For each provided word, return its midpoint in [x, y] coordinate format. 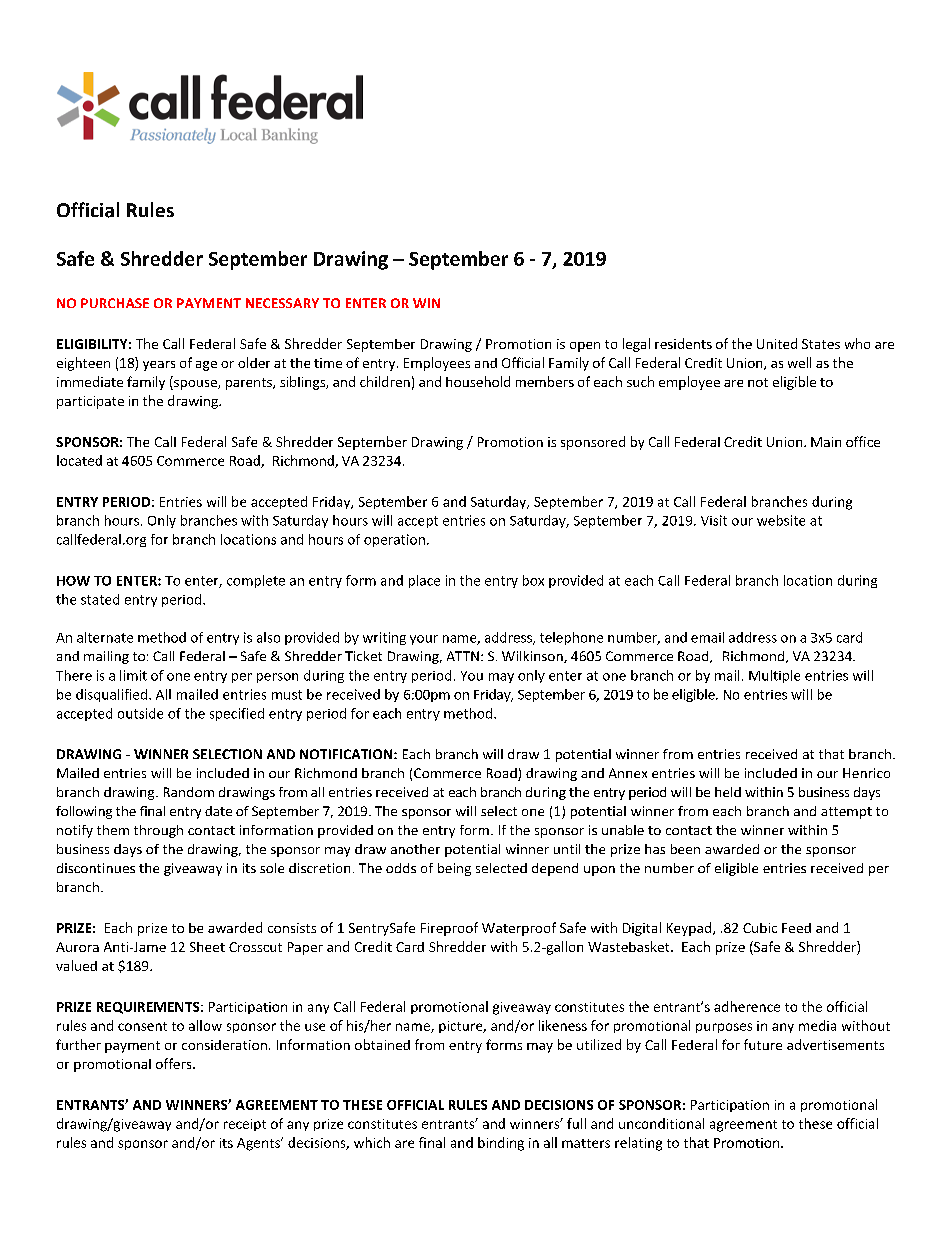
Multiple [774, 676]
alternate [105, 637]
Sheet [207, 947]
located [79, 460]
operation [394, 540]
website [781, 520]
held [728, 792]
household [478, 381]
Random [189, 792]
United [777, 343]
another [415, 849]
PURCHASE [115, 303]
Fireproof [449, 929]
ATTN [463, 656]
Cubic [760, 928]
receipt [245, 1125]
